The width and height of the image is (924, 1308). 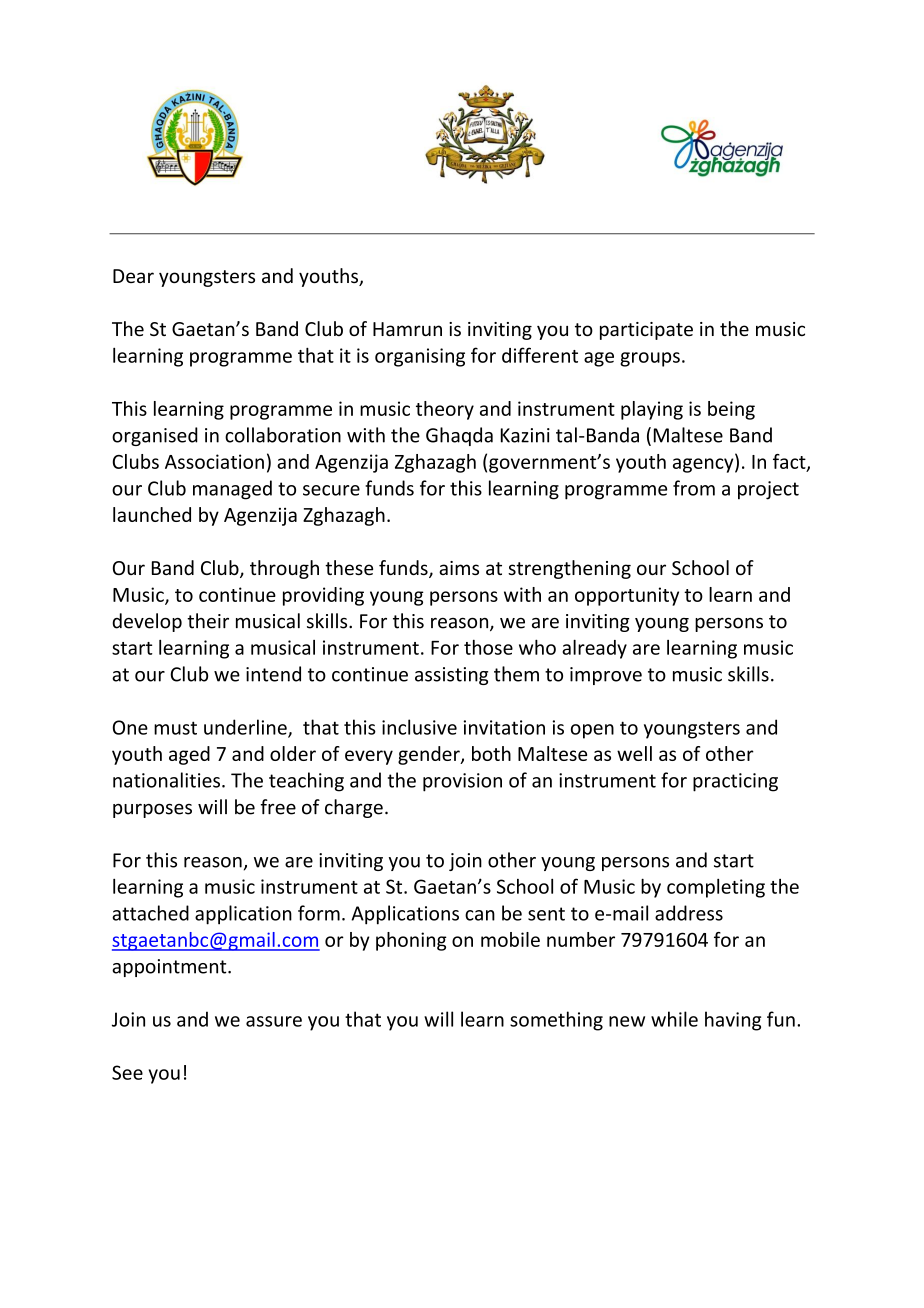 What do you see at coordinates (331, 490) in the image?
I see `secure` at bounding box center [331, 490].
